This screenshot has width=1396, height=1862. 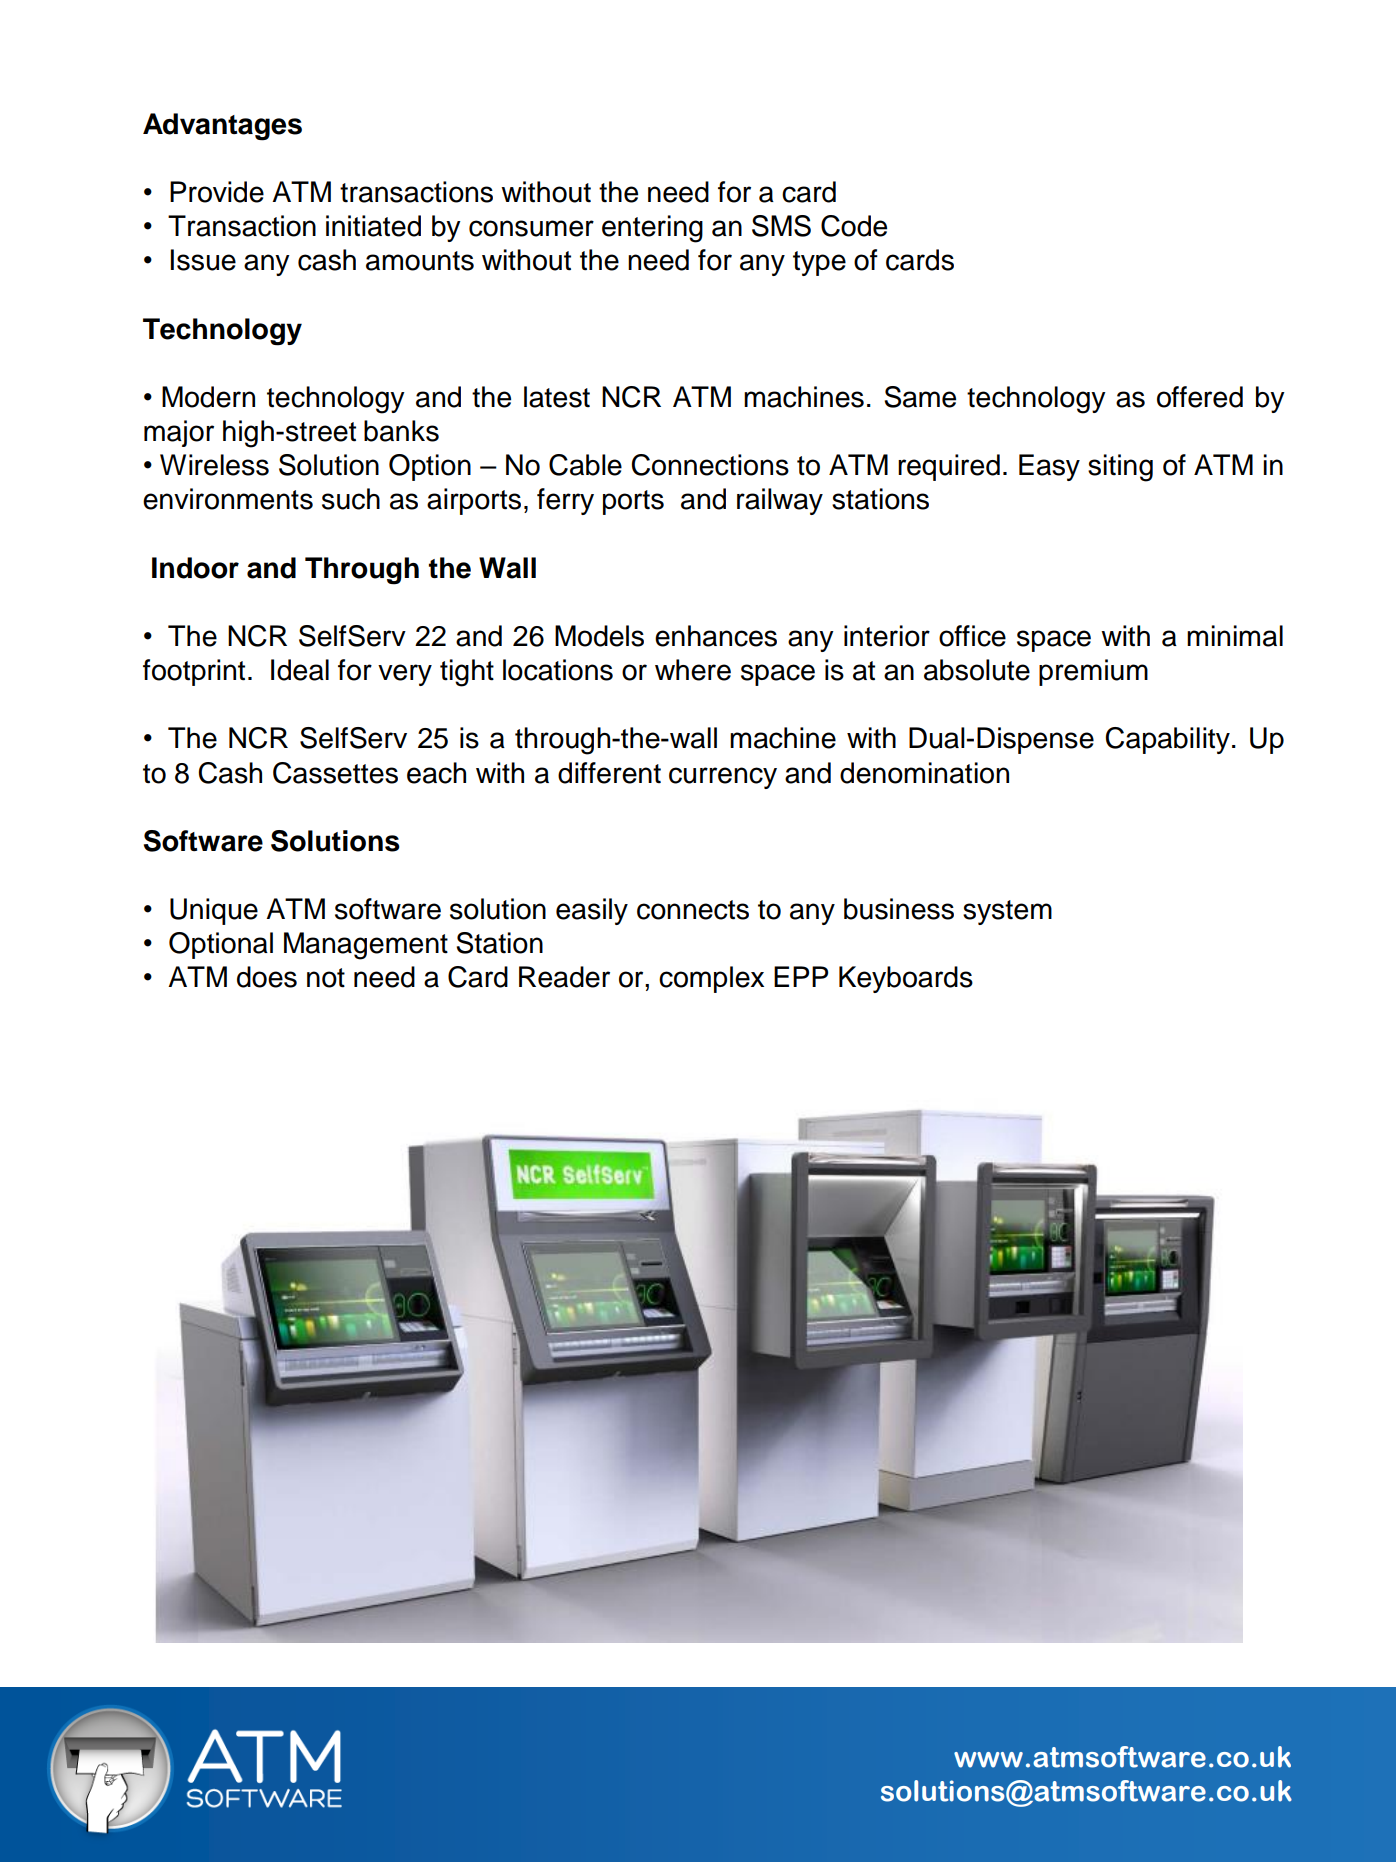 I want to click on Advantages, so click(x=222, y=127).
